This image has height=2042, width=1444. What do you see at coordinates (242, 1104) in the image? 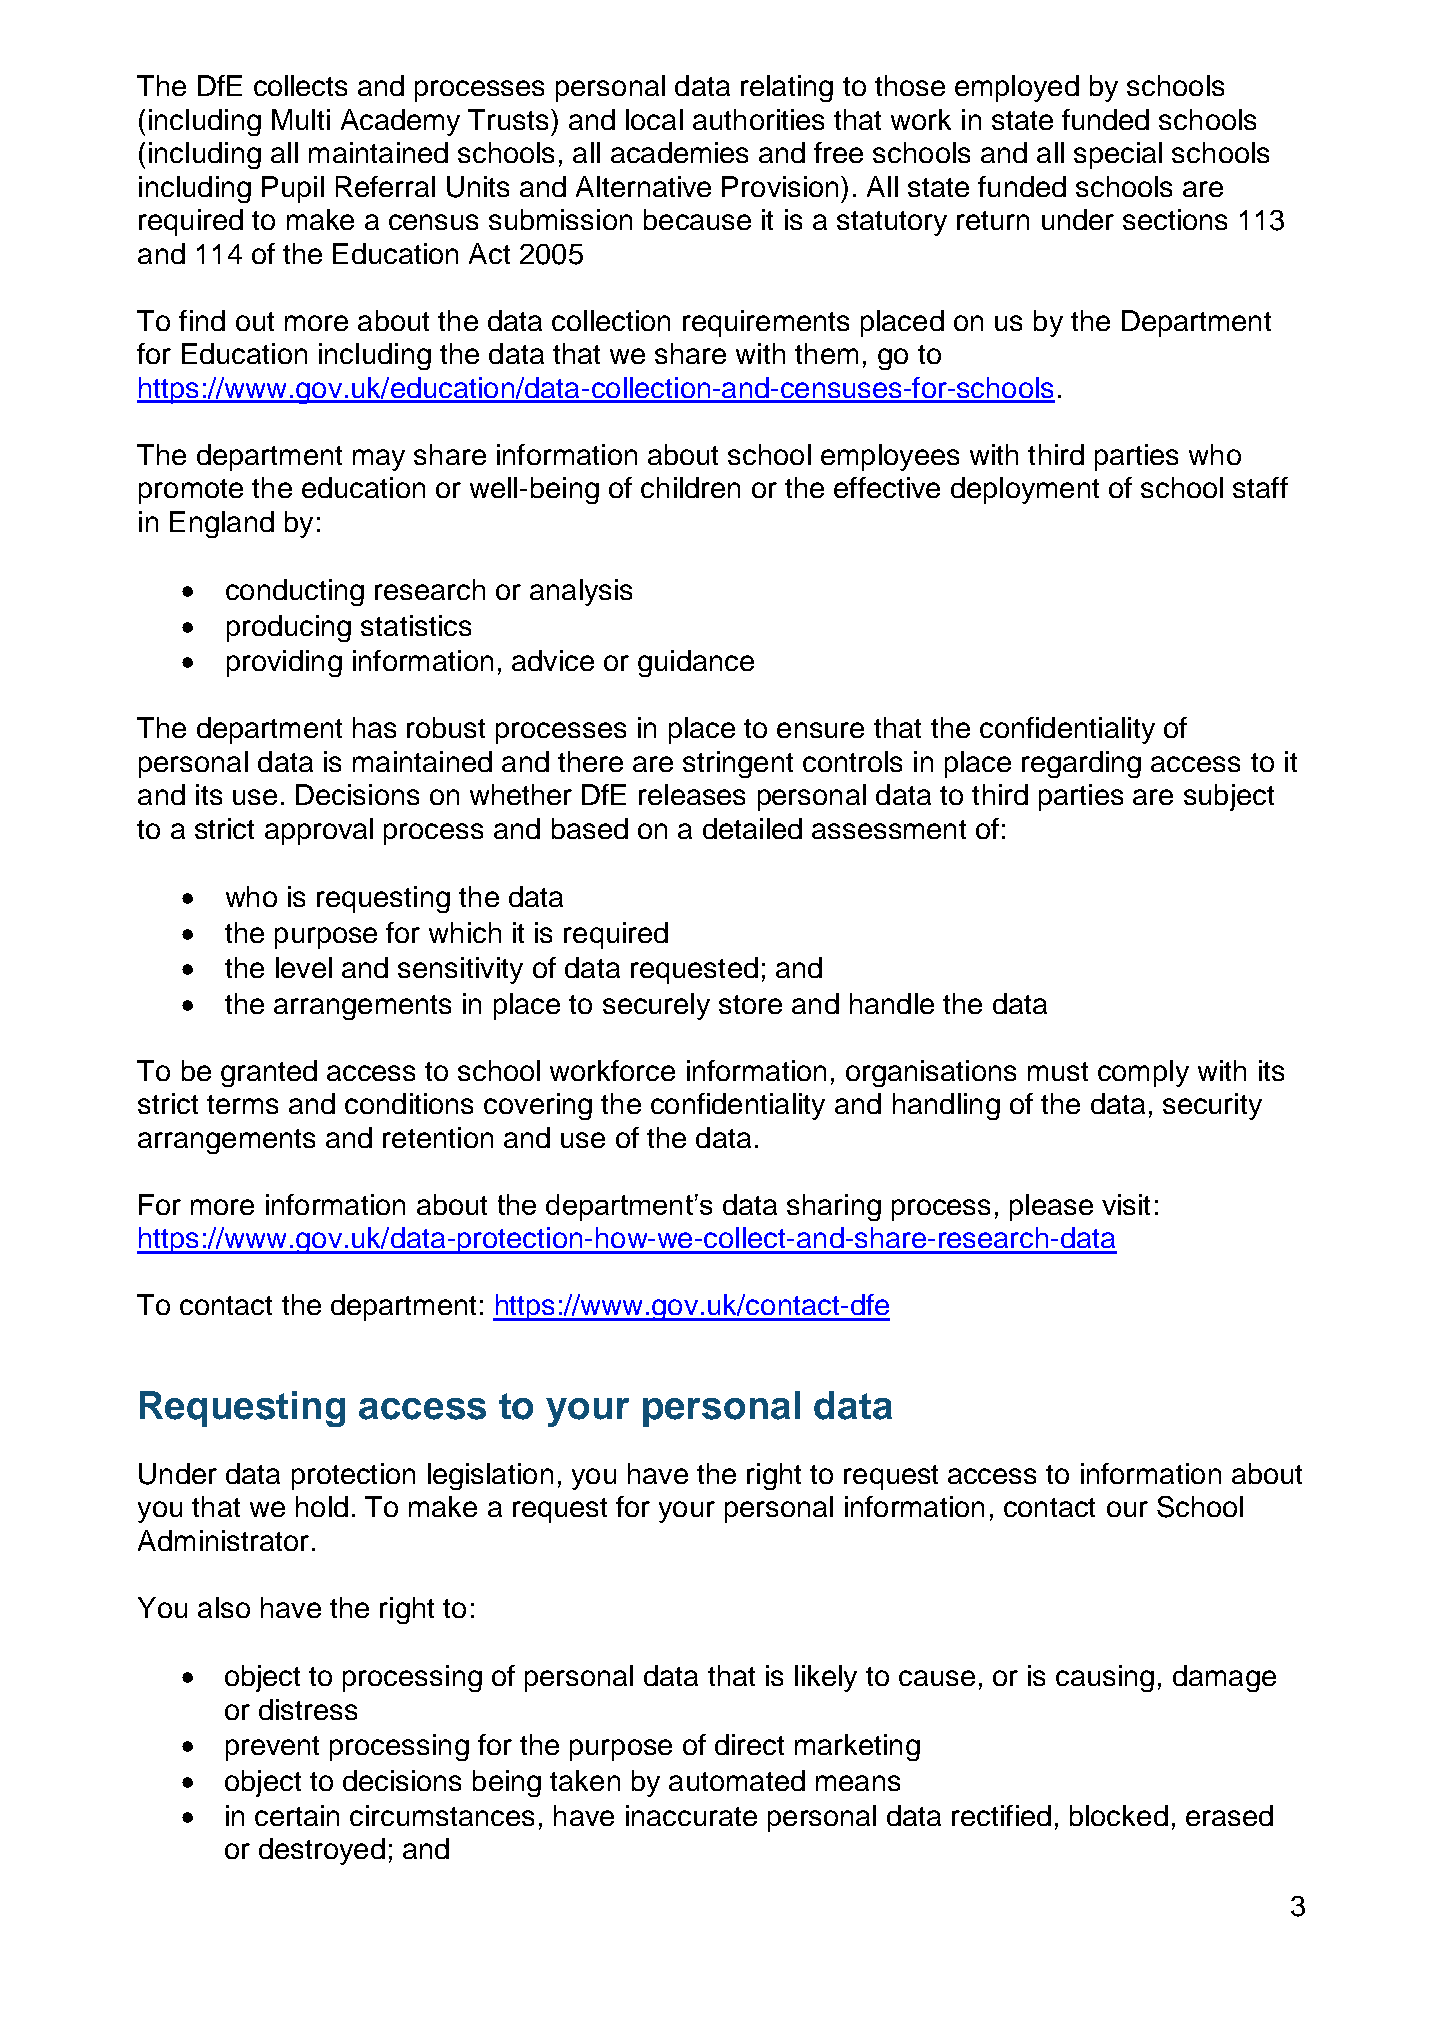
I see `terms` at bounding box center [242, 1104].
